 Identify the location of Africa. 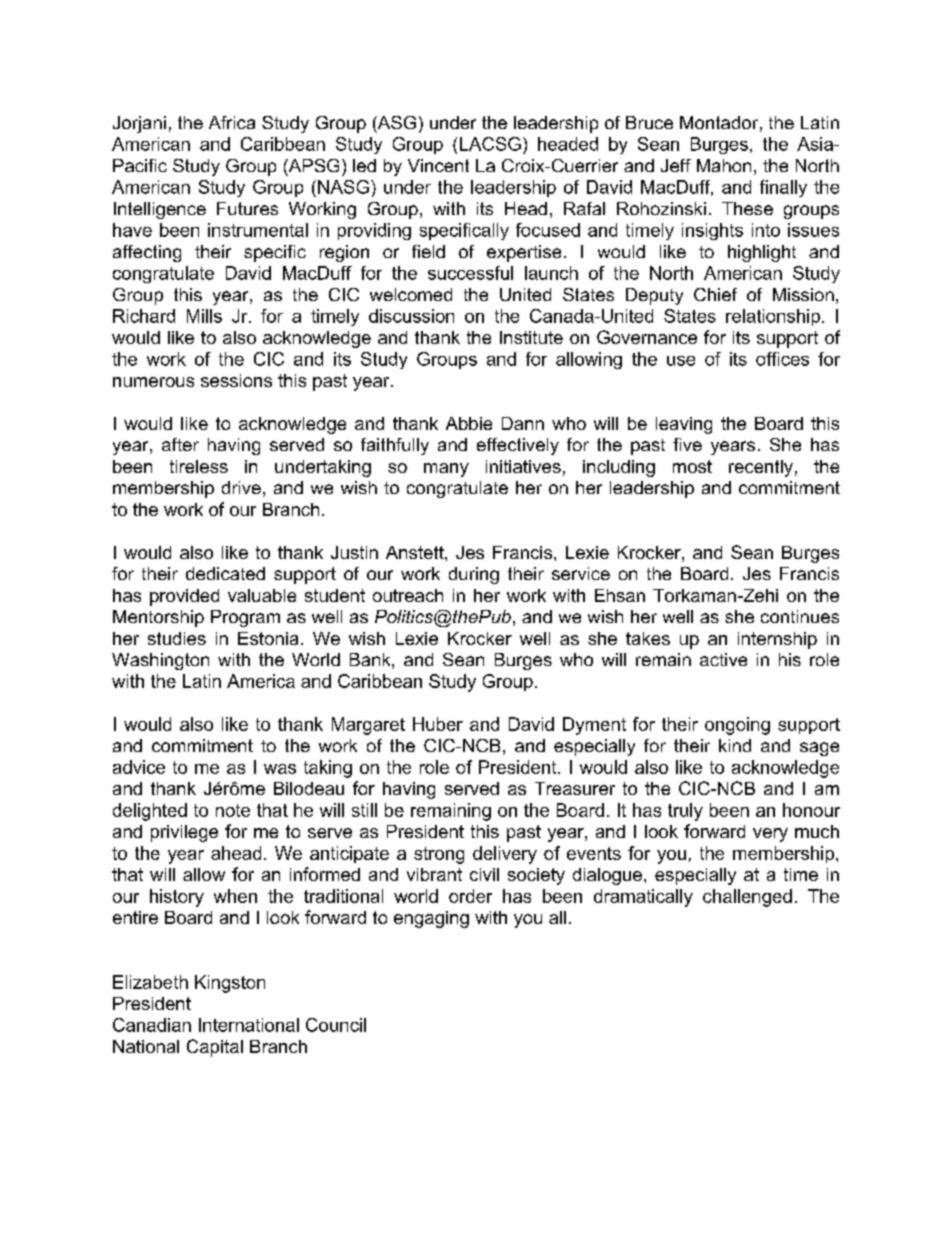
(232, 122).
